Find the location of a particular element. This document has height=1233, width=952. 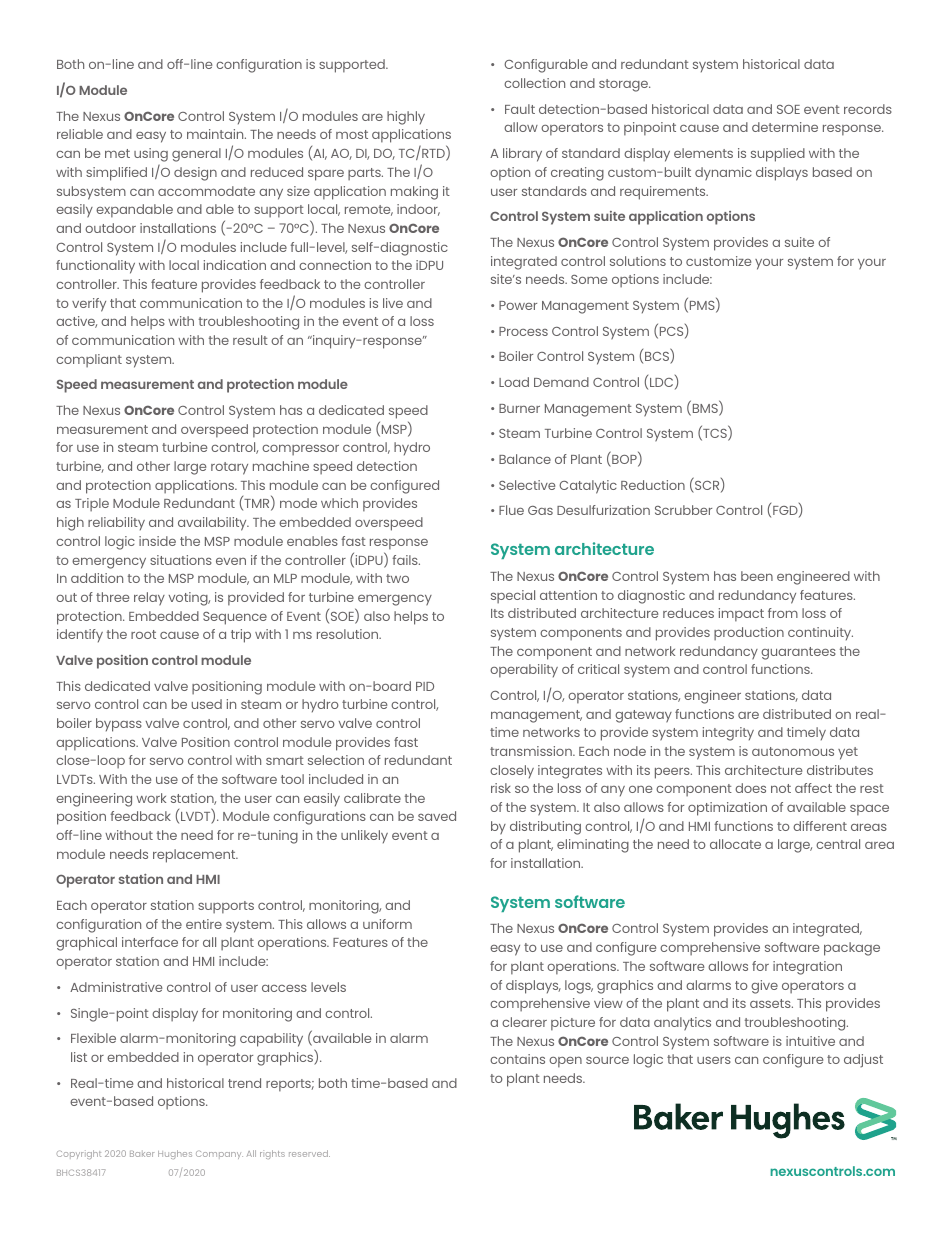

autonomous is located at coordinates (793, 751).
